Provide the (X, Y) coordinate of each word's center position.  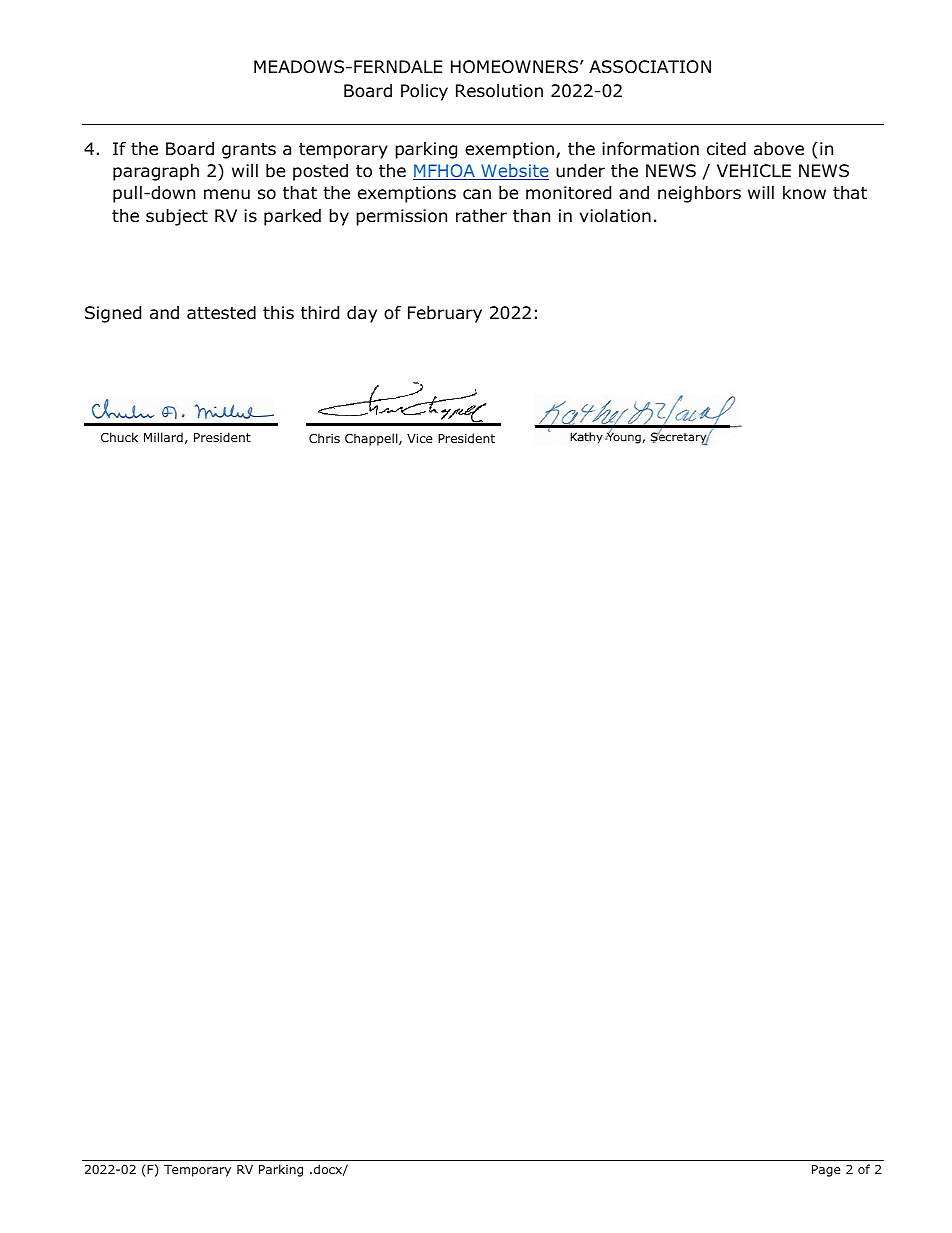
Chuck (119, 437)
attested (221, 313)
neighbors (699, 194)
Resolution (499, 91)
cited (726, 149)
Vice (419, 438)
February (445, 314)
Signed (113, 314)
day (362, 314)
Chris (324, 438)
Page (826, 1171)
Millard (163, 437)
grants (249, 151)
